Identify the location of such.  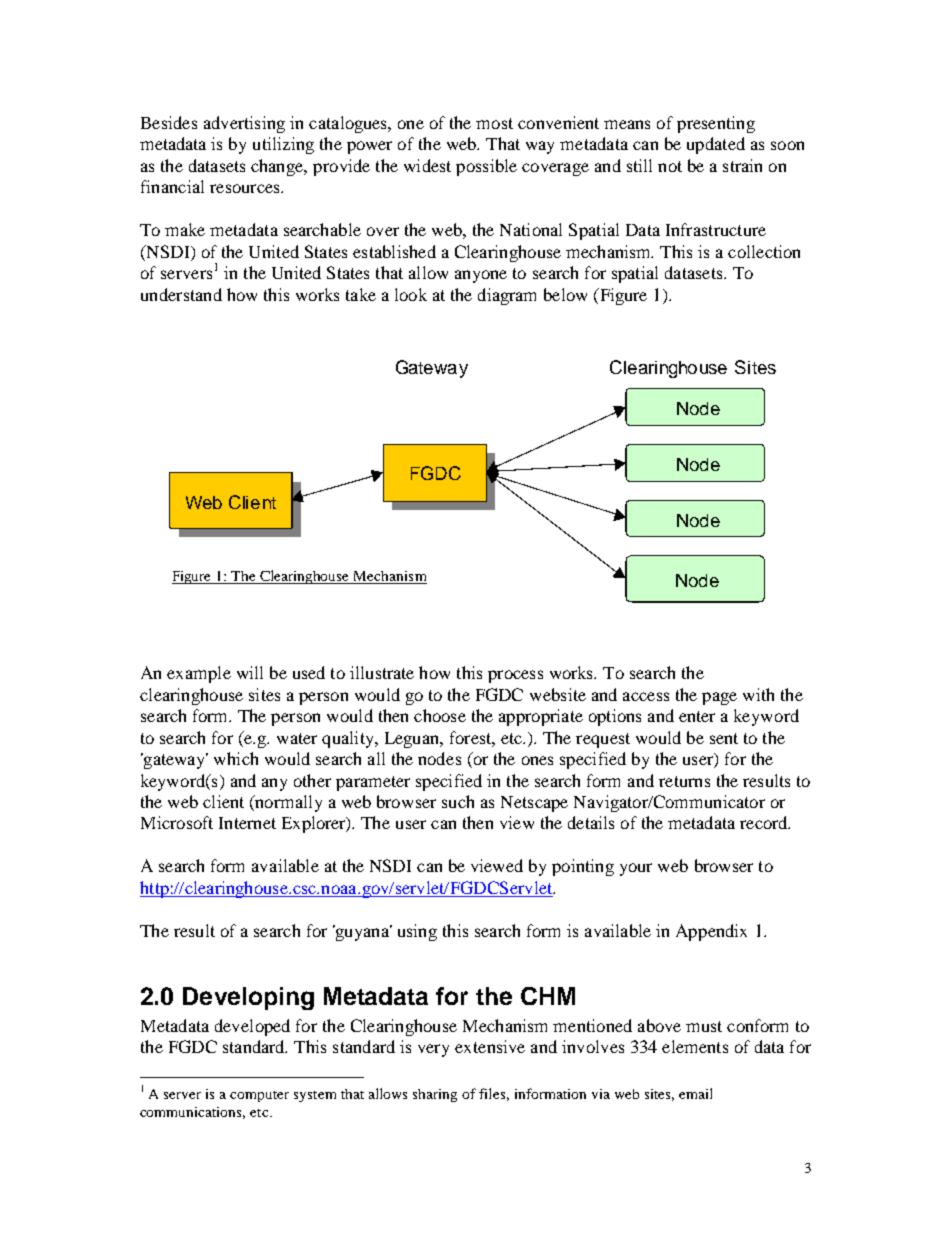
(458, 801).
